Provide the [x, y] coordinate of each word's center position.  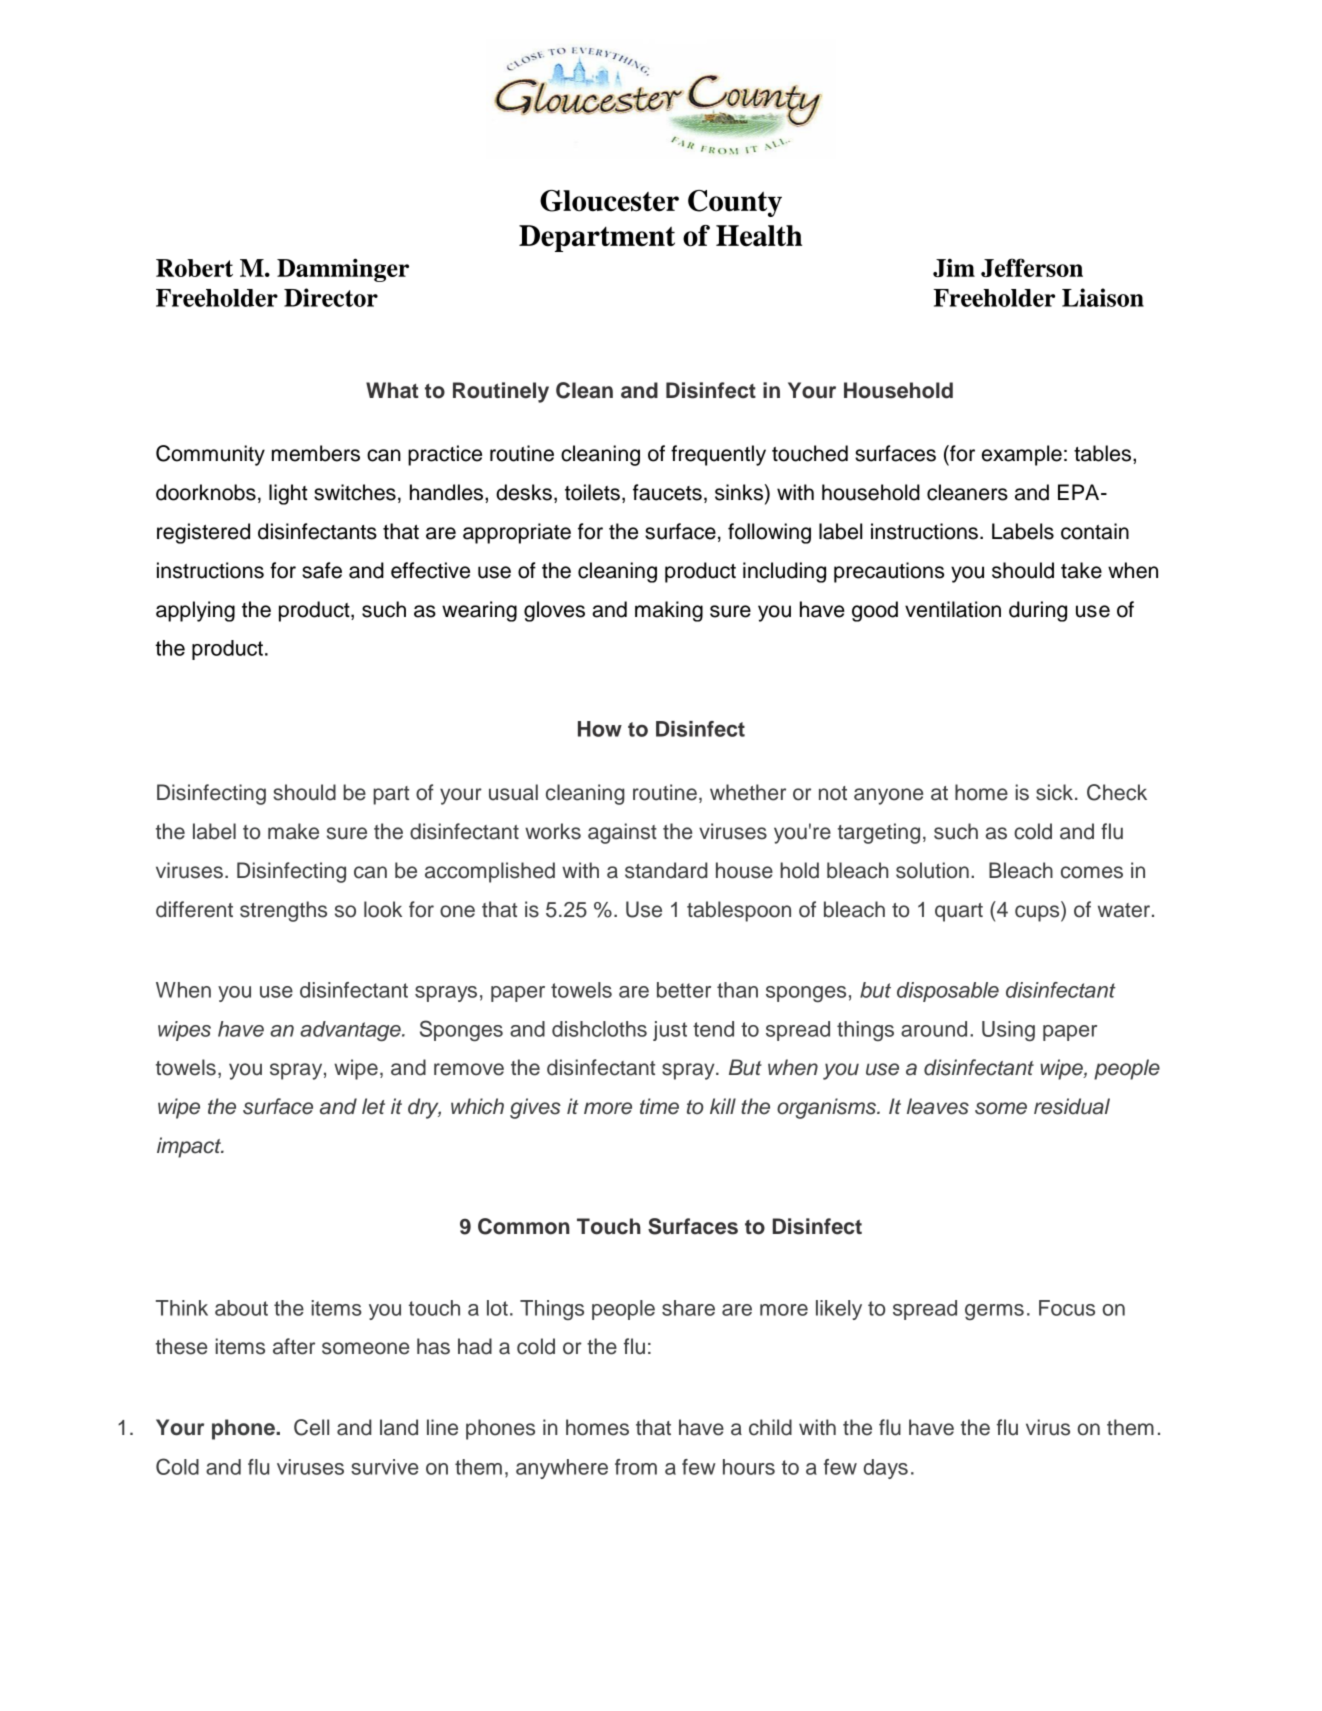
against [622, 833]
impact [190, 1147]
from [636, 1467]
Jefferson [1032, 267]
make [293, 831]
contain [1095, 531]
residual [1072, 1106]
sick [1054, 792]
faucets [667, 492]
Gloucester [609, 201]
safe [322, 570]
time [659, 1106]
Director [331, 297]
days [885, 1469]
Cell [311, 1427]
